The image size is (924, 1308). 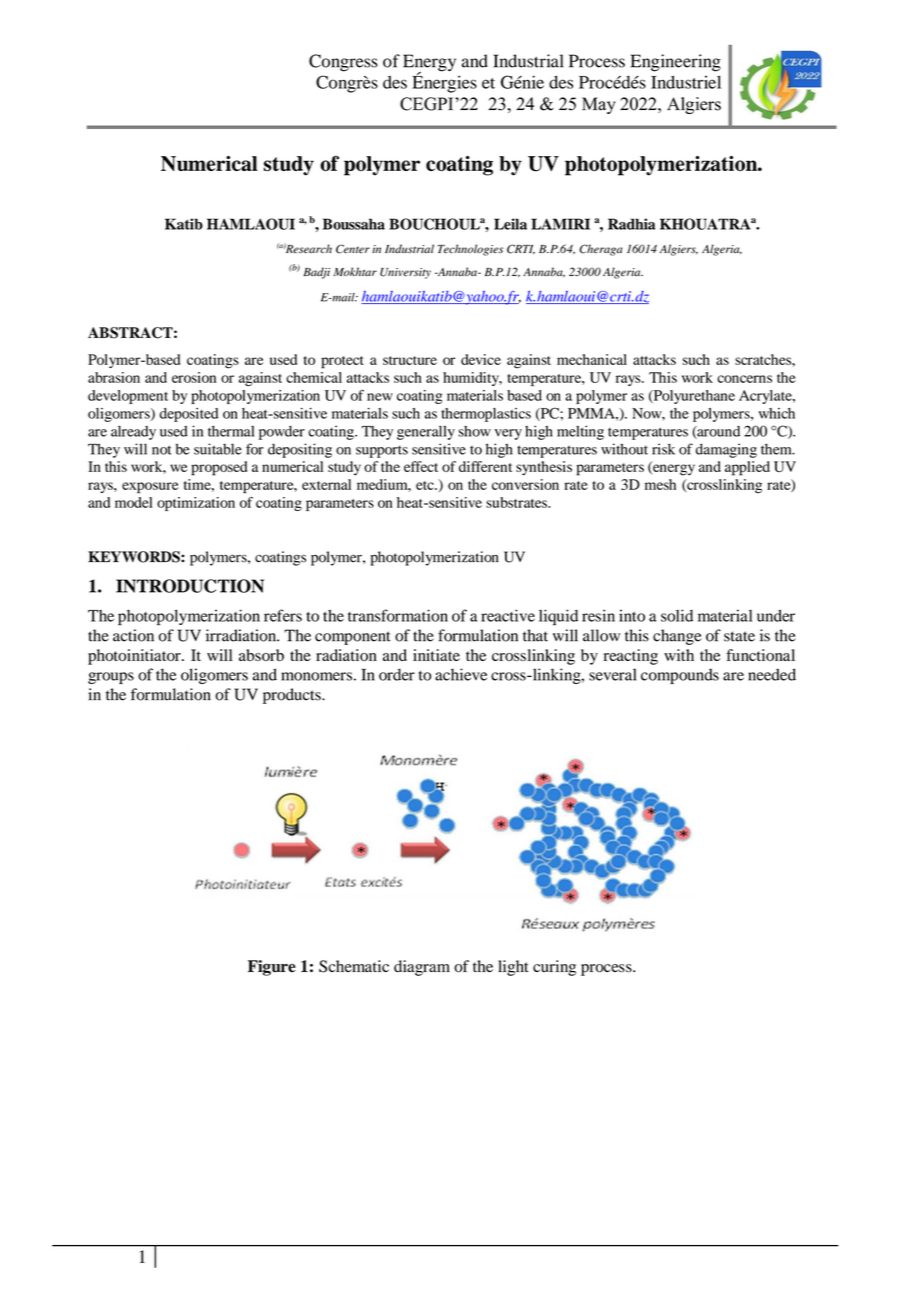 I want to click on achieve, so click(x=461, y=674).
